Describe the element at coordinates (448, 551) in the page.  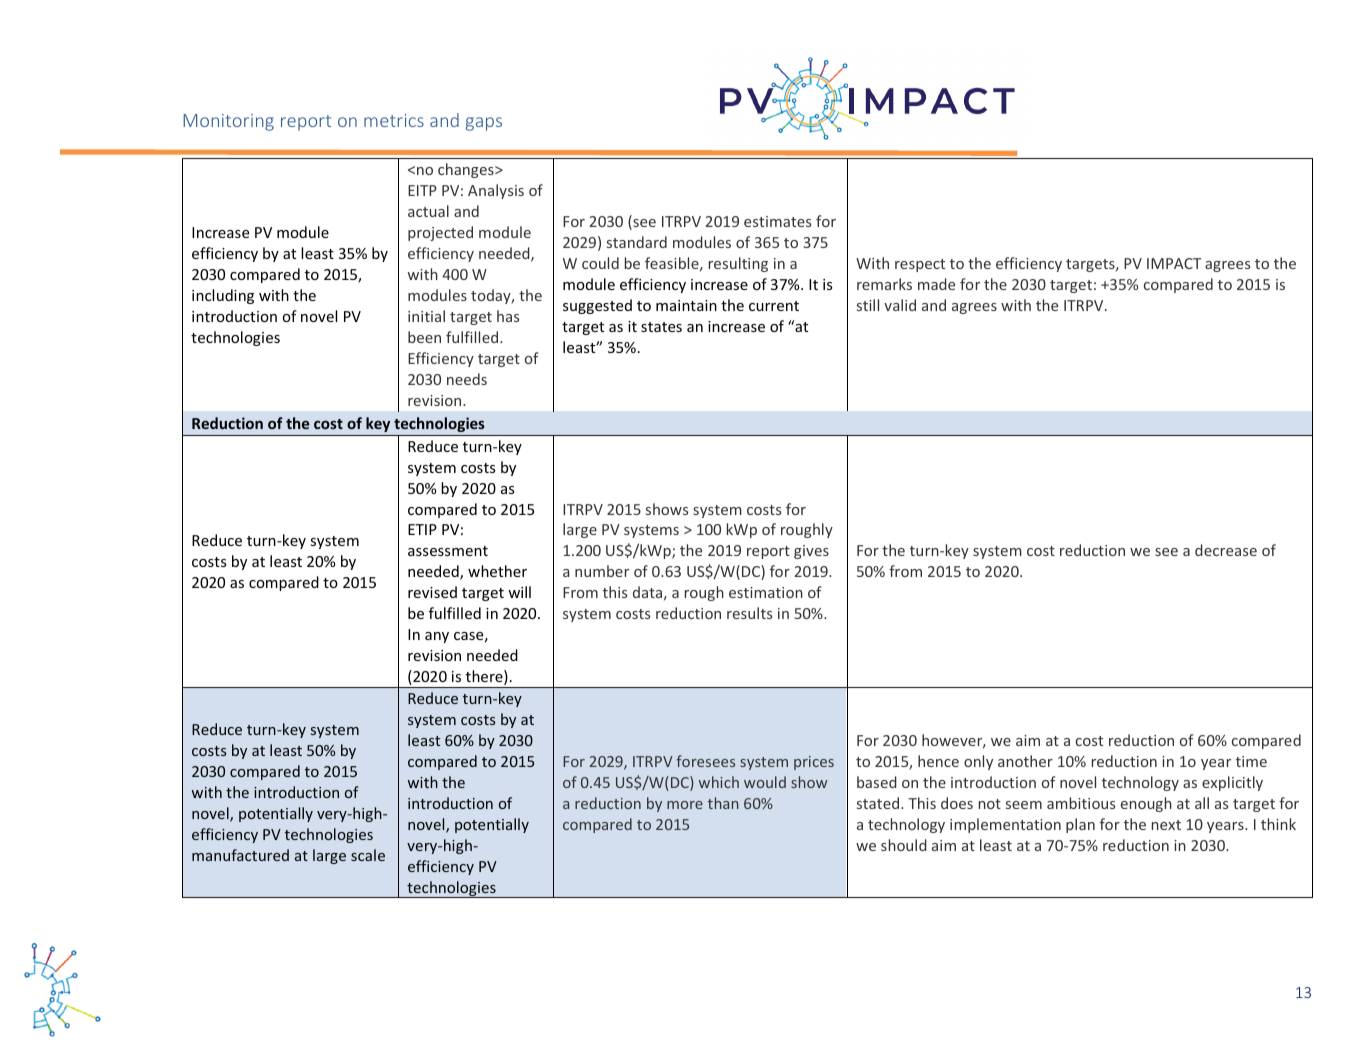
I see `assessment` at that location.
